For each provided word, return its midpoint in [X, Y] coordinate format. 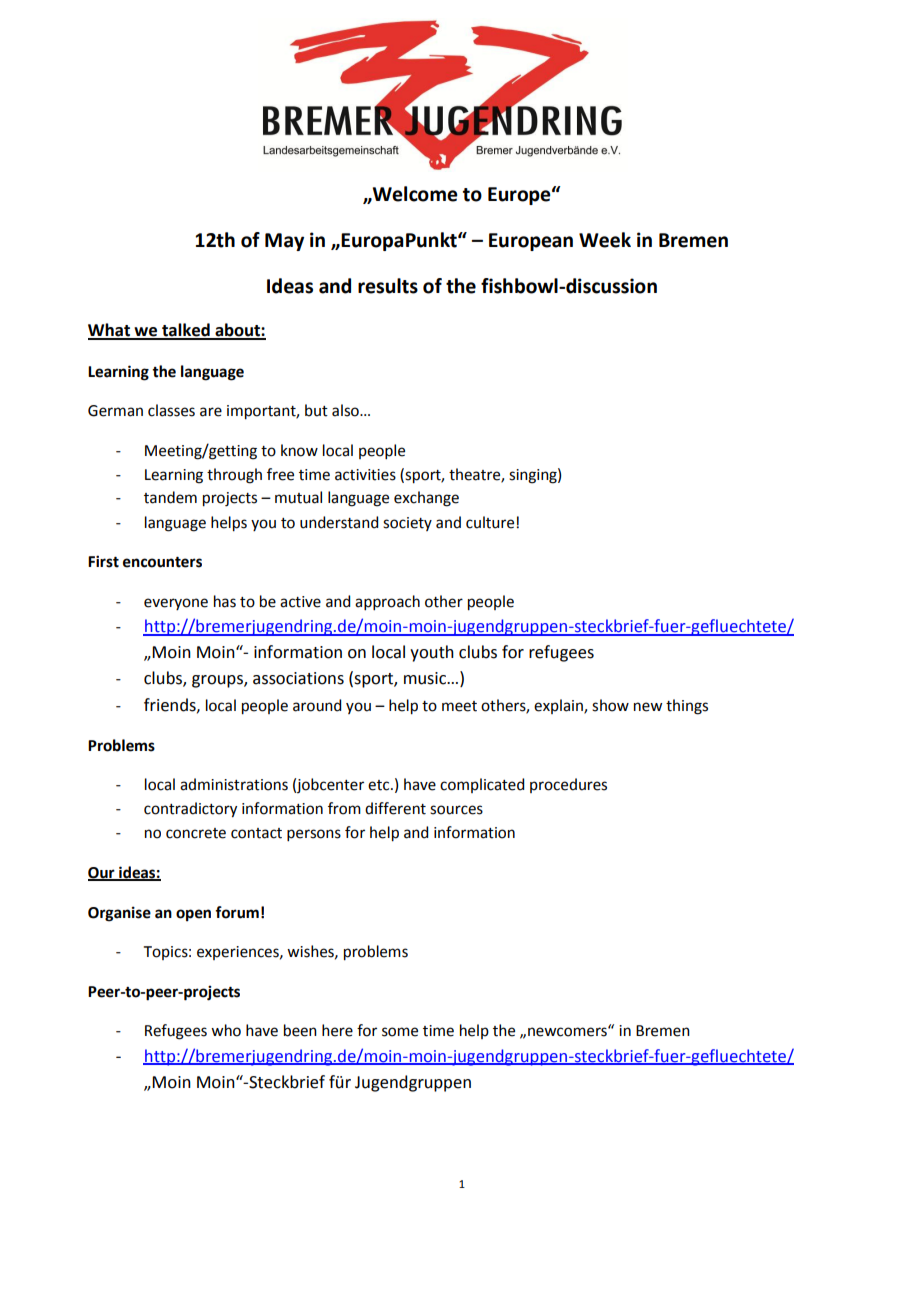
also [346, 410]
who [226, 1030]
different [395, 808]
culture [491, 522]
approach [387, 602]
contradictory [190, 810]
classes [171, 410]
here [337, 1030]
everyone [176, 604]
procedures [568, 785]
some [400, 1032]
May [284, 242]
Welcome [414, 194]
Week [605, 240]
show [610, 705]
